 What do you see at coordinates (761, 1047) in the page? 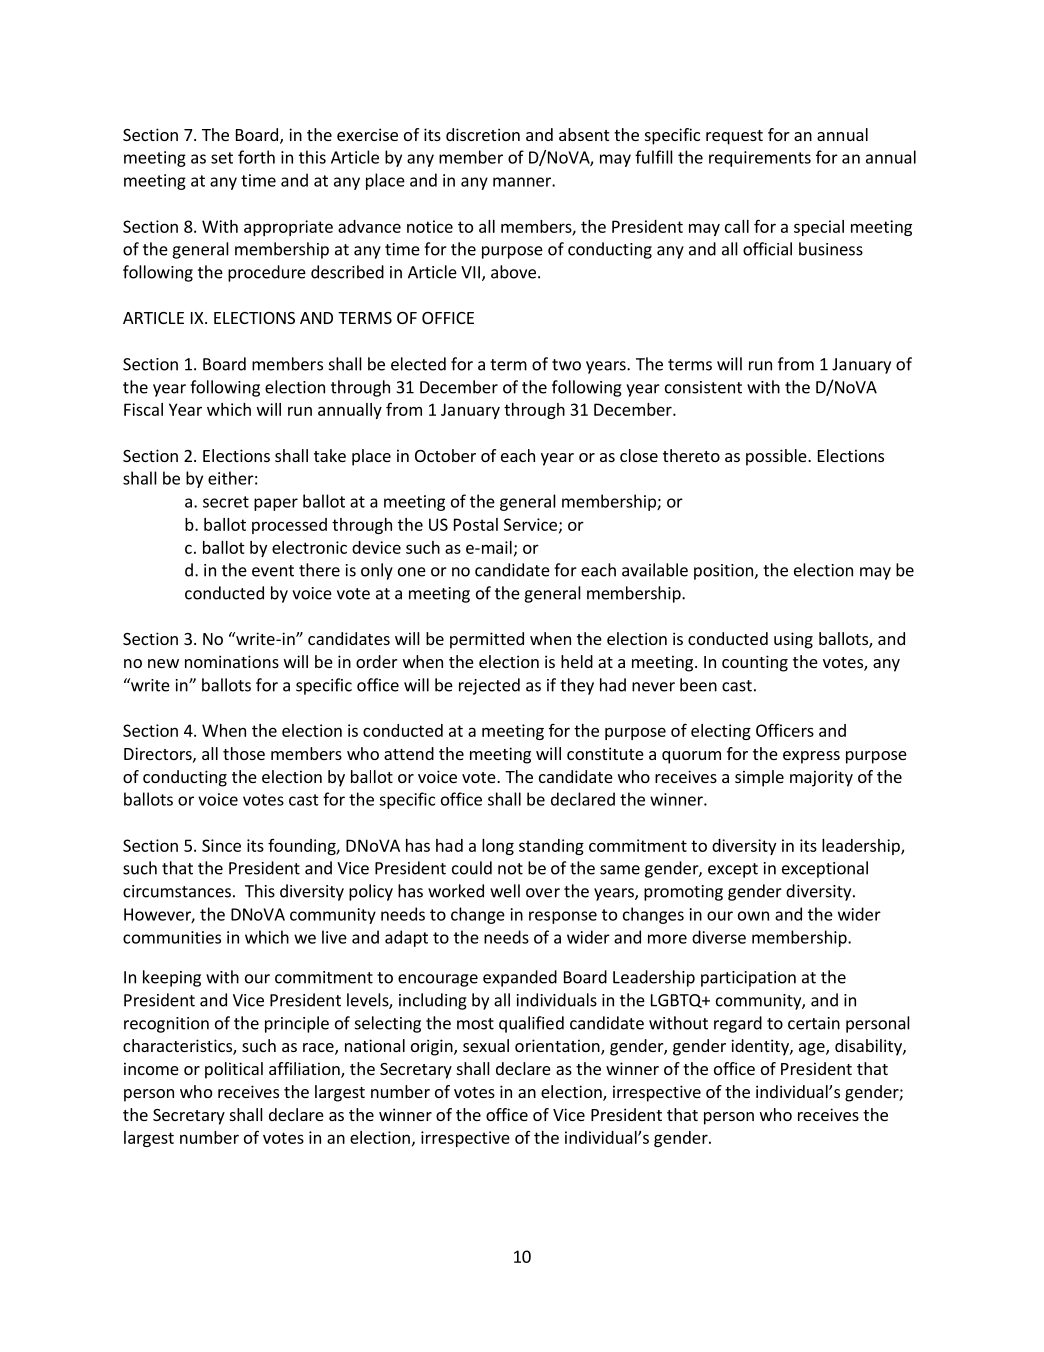
I see `identity` at bounding box center [761, 1047].
